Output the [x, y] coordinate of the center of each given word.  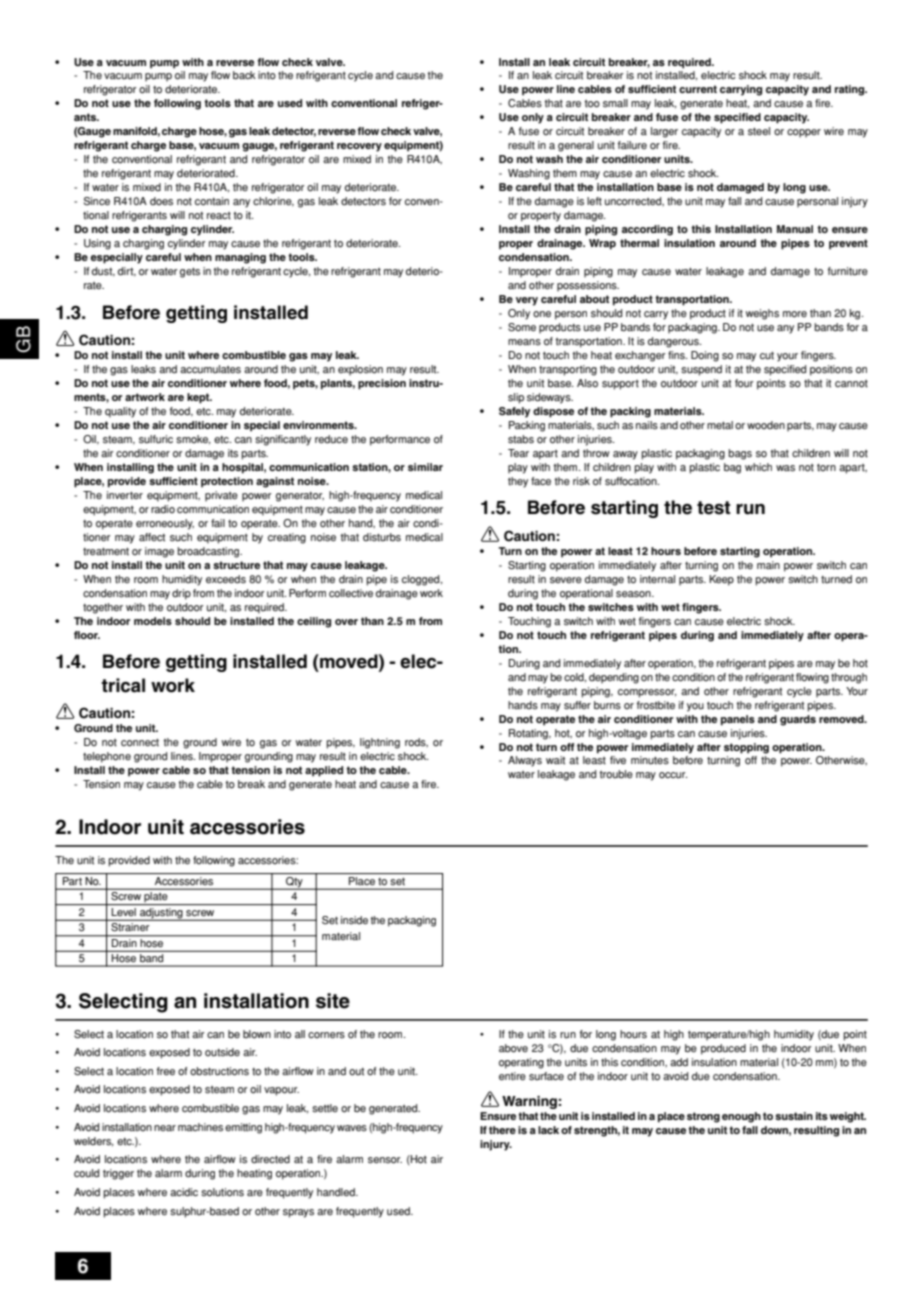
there [502, 1130]
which [758, 467]
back [244, 75]
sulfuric [156, 439]
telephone [107, 757]
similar [425, 467]
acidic [184, 1192]
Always [525, 761]
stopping [746, 748]
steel [759, 131]
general [576, 146]
